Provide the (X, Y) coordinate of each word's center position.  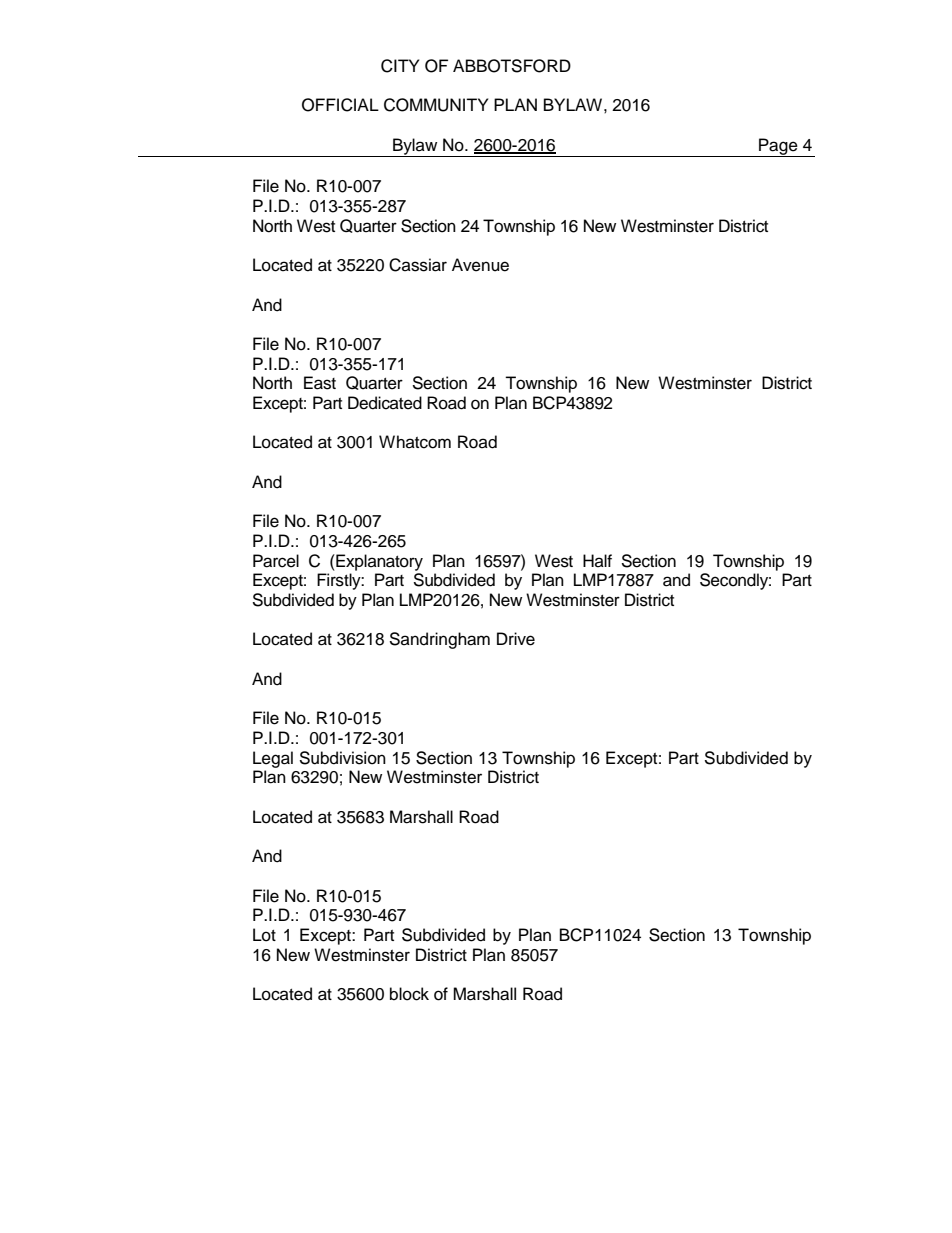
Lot (264, 935)
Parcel (276, 561)
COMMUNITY (436, 105)
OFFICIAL (340, 105)
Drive (516, 639)
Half (597, 560)
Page (778, 147)
